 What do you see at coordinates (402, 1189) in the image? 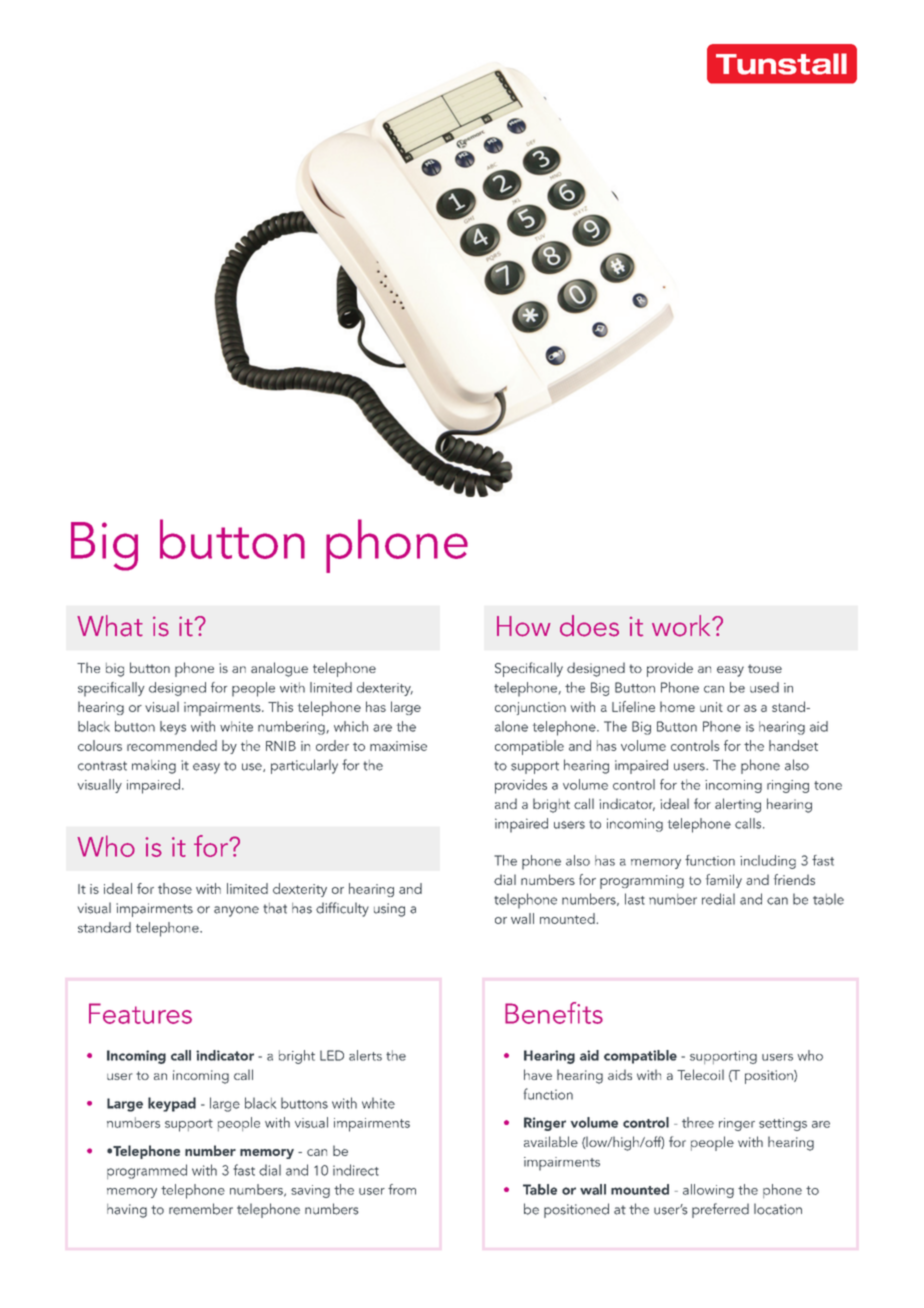
I see `from` at bounding box center [402, 1189].
